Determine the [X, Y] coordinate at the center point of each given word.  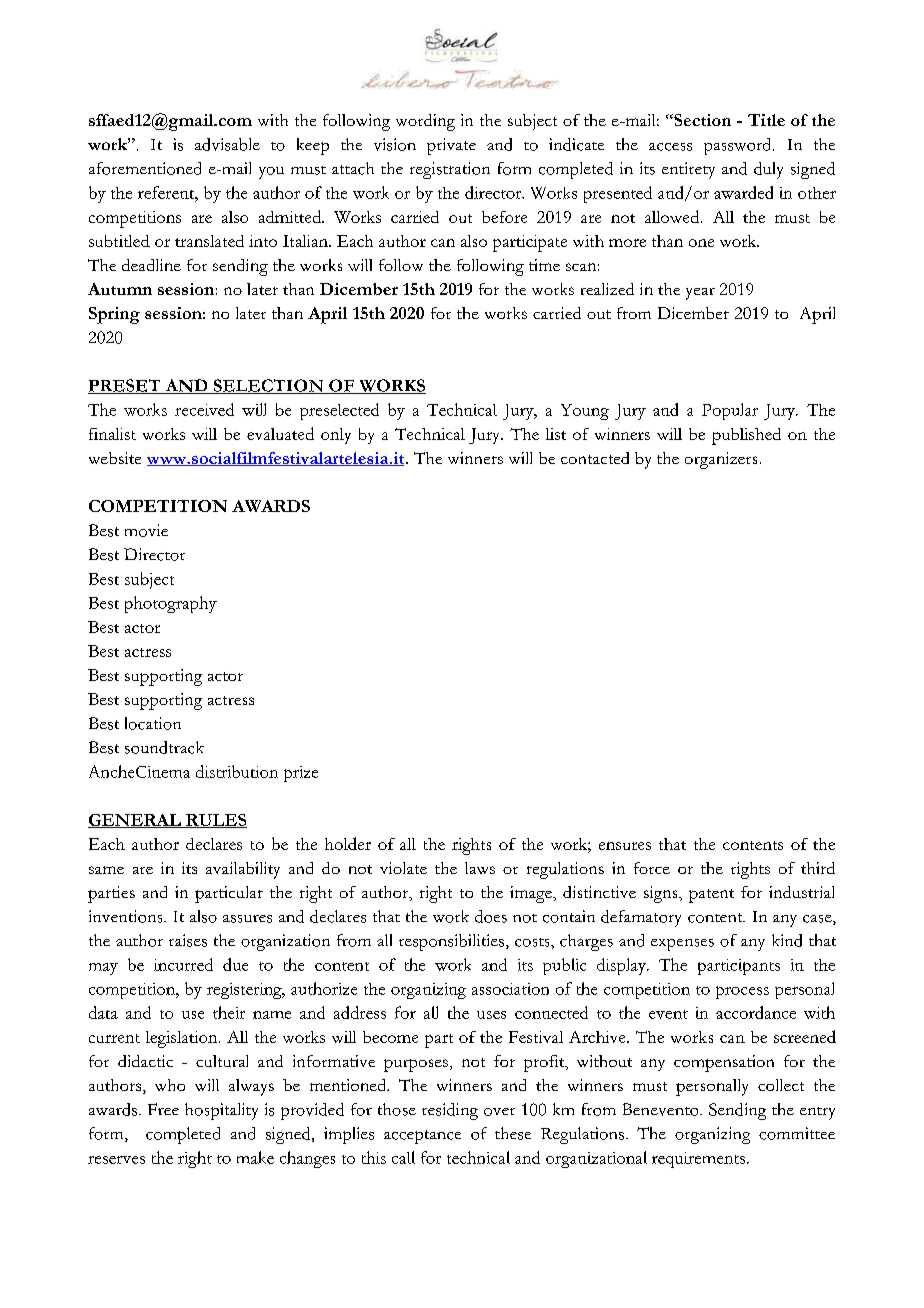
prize [301, 774]
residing [450, 1111]
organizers [721, 460]
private [451, 146]
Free [163, 1109]
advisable [227, 144]
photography [171, 604]
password [739, 146]
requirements [698, 1160]
